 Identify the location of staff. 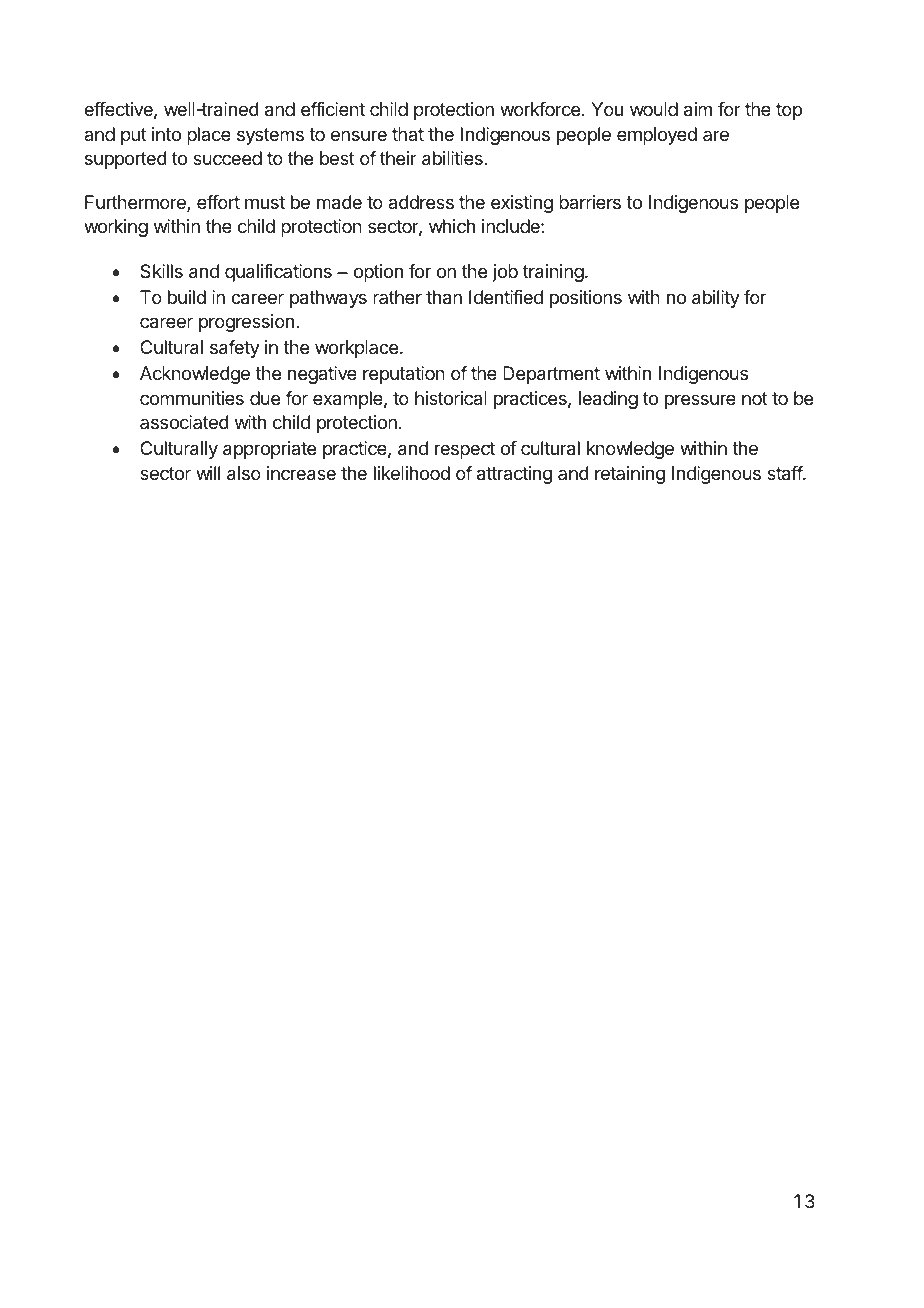
(785, 473).
